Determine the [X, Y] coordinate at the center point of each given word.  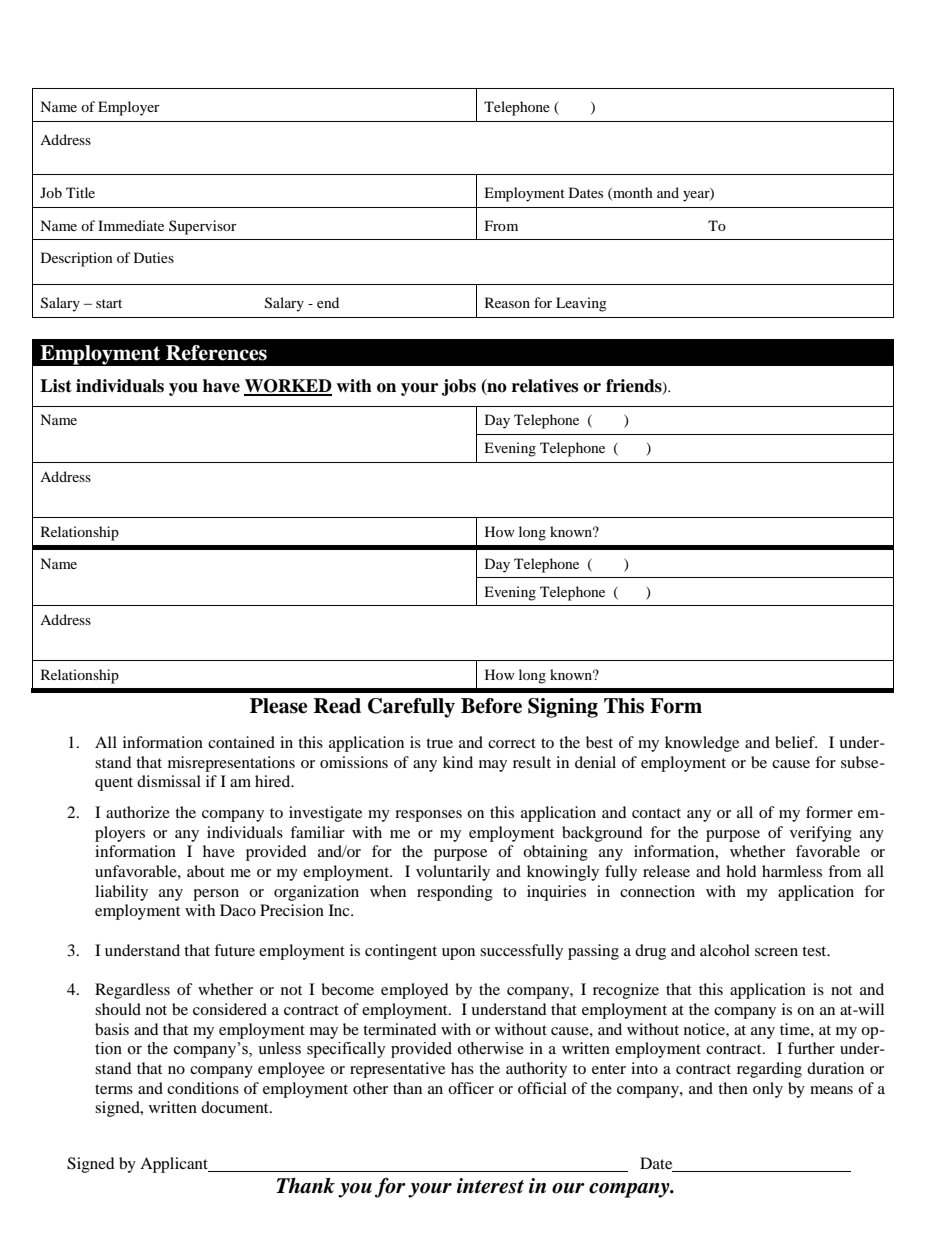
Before [491, 706]
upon [458, 954]
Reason [507, 302]
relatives [545, 386]
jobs [459, 387]
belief [796, 742]
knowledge [702, 744]
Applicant [175, 1165]
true [439, 743]
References [216, 353]
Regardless [132, 991]
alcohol [725, 950]
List [56, 386]
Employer [129, 108]
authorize [138, 812]
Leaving [581, 304]
